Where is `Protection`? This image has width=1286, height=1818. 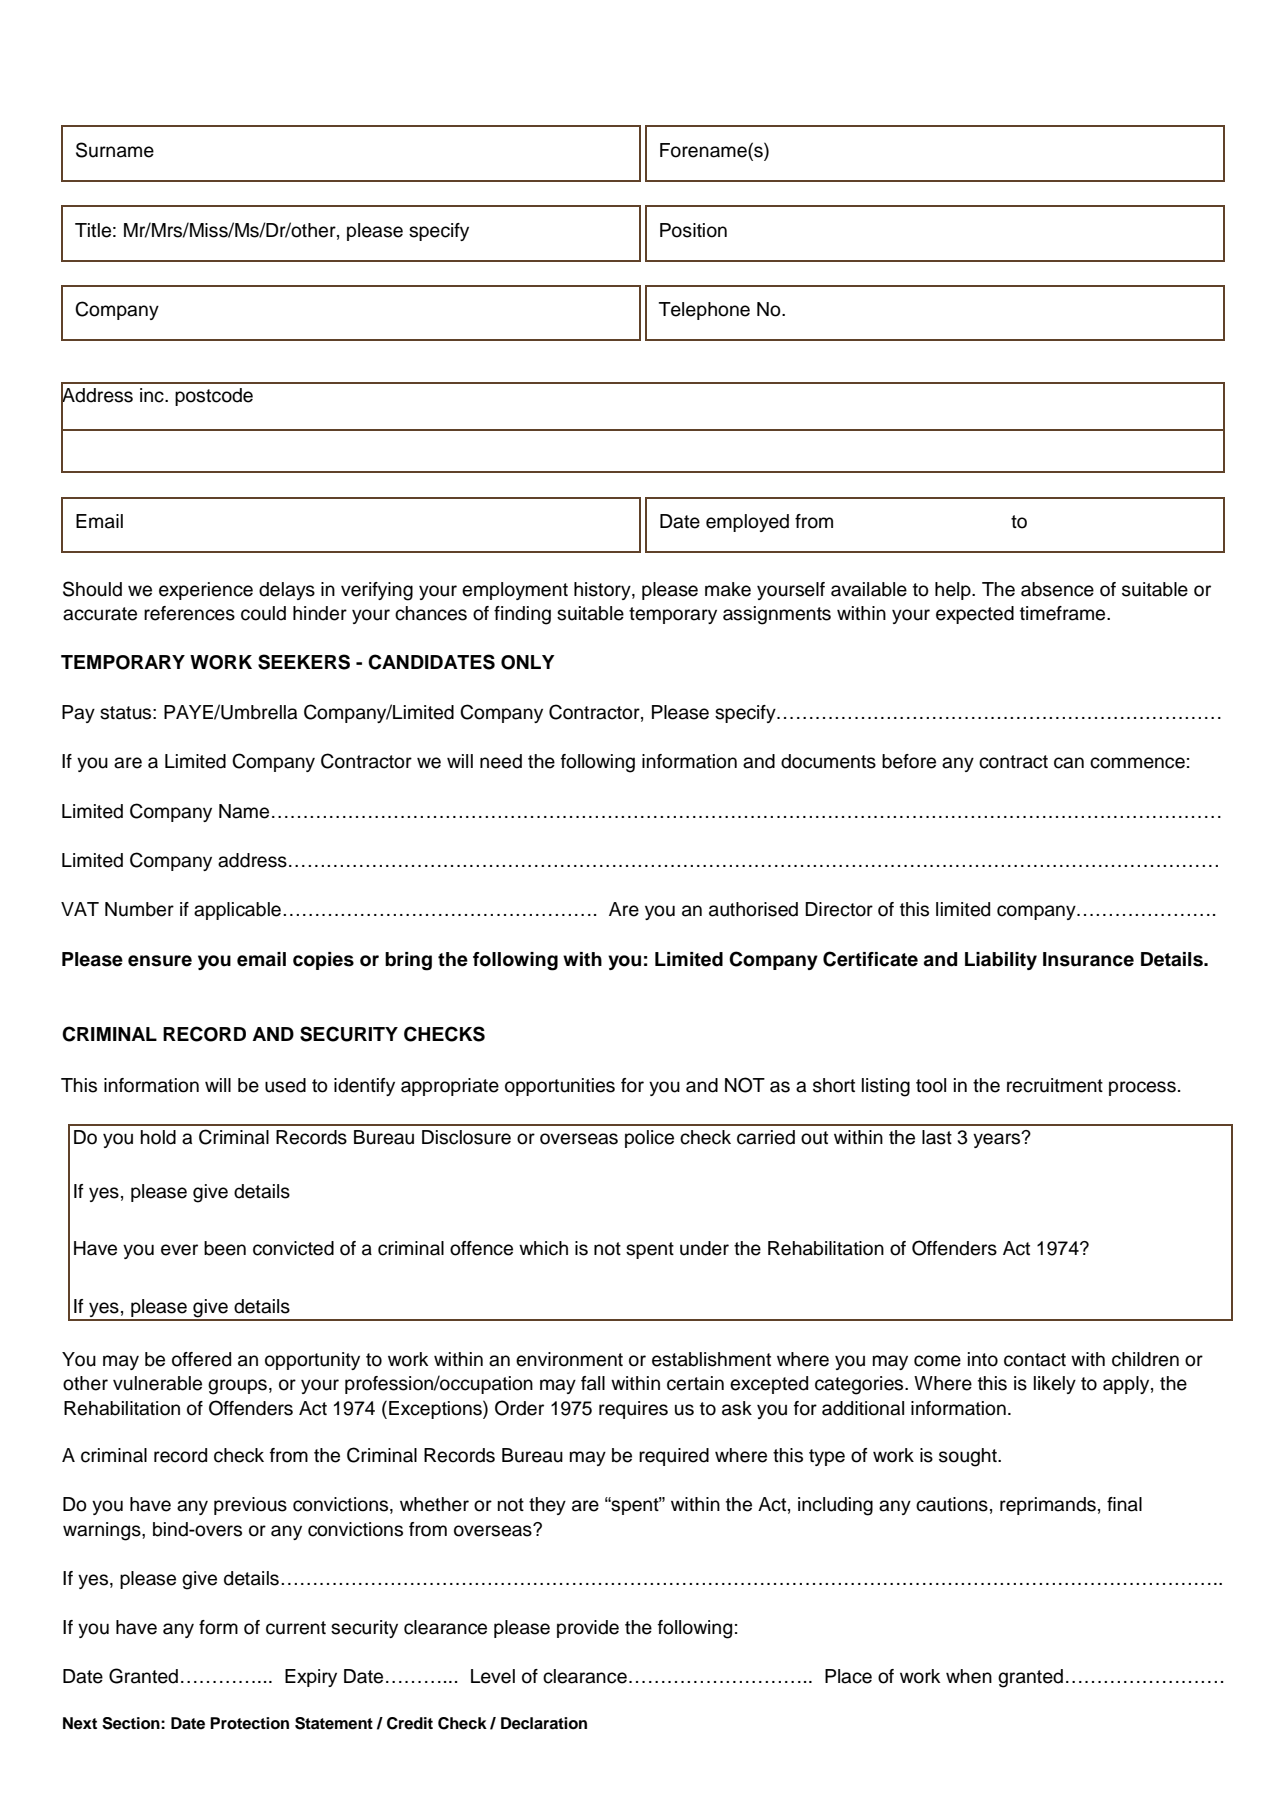
Protection is located at coordinates (249, 1723).
